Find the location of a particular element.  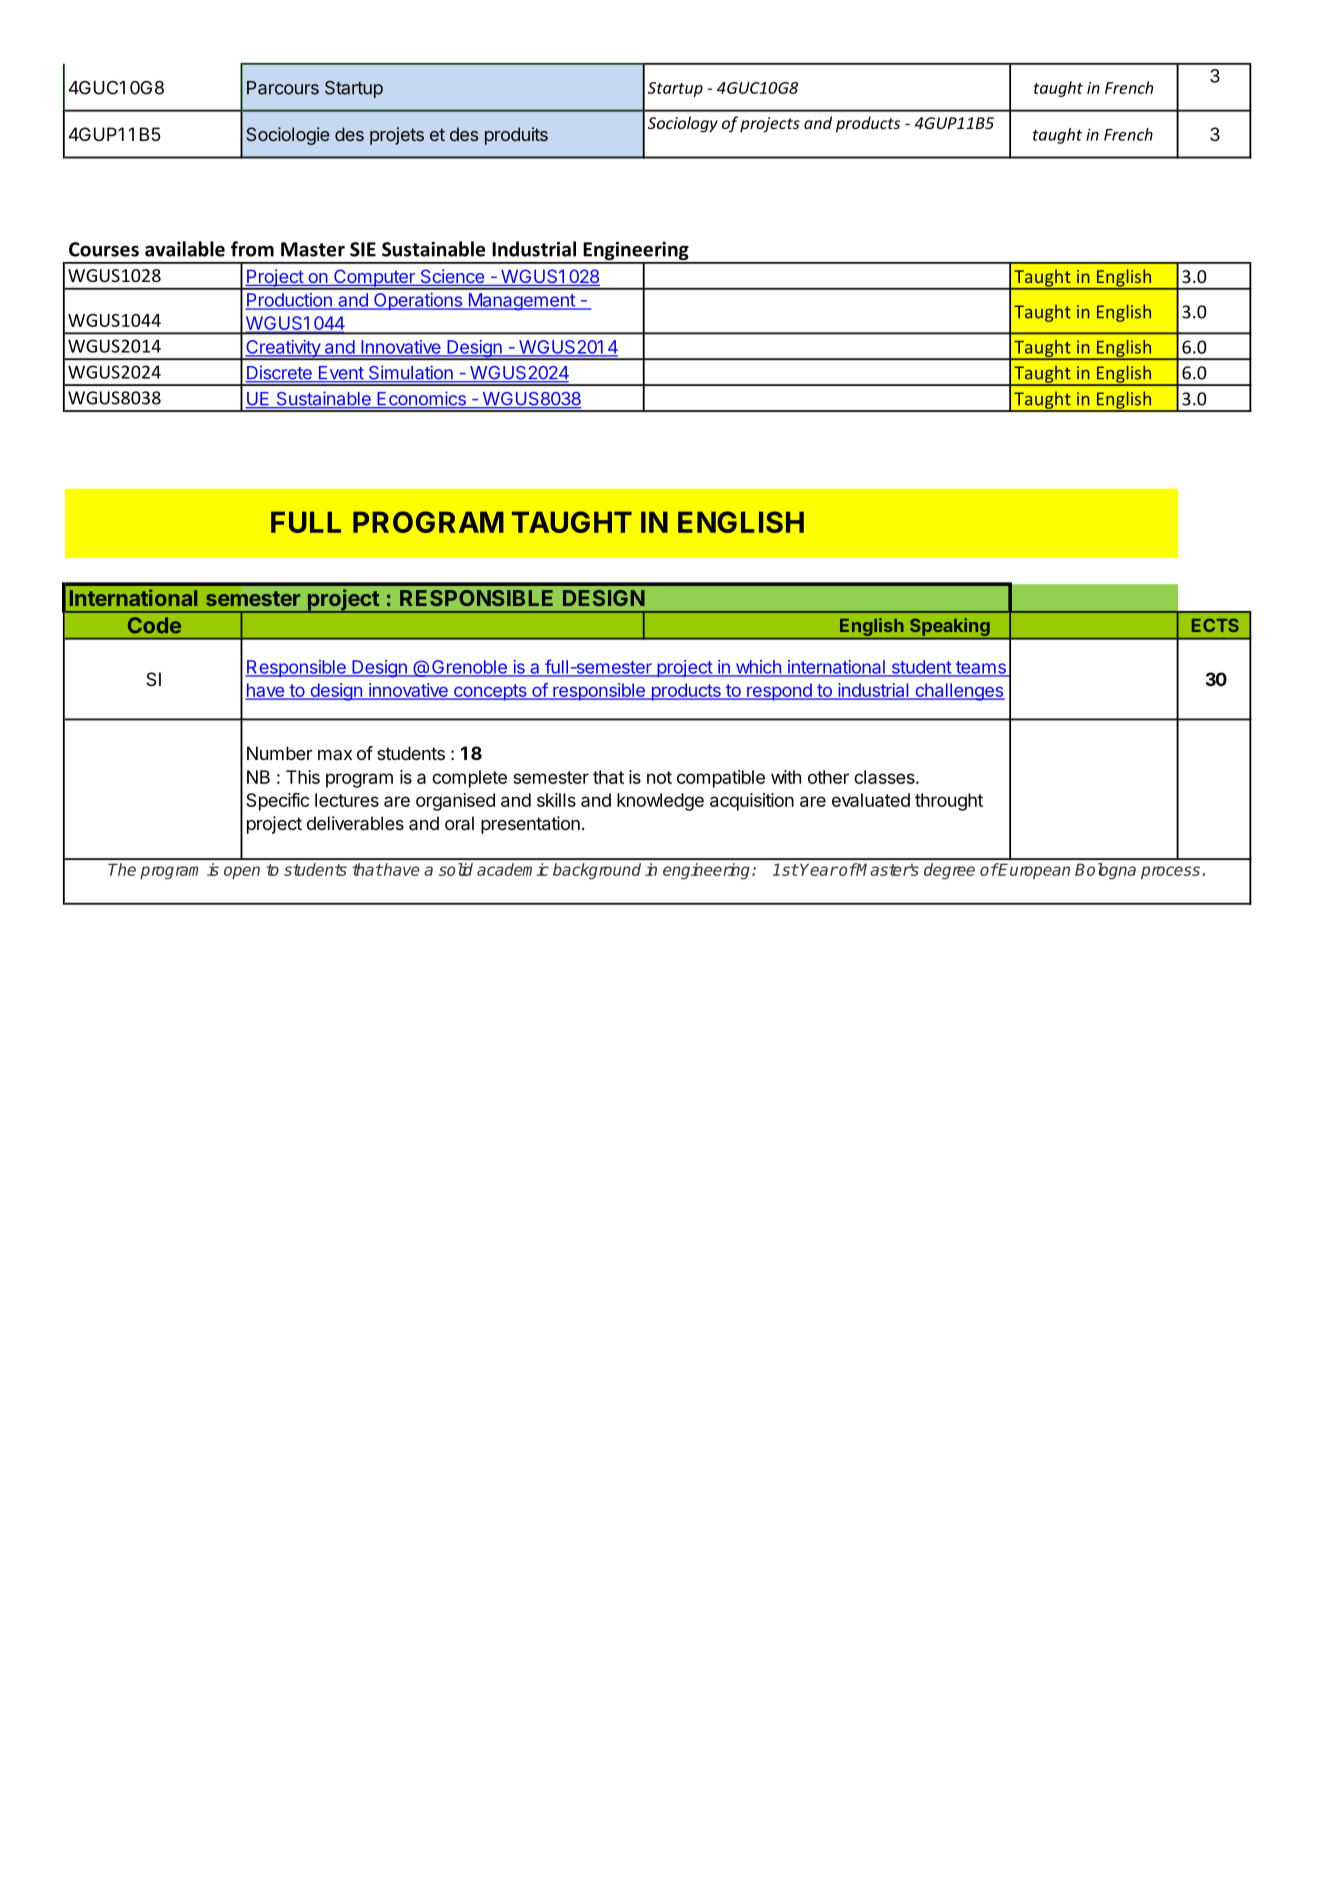

open is located at coordinates (242, 872).
